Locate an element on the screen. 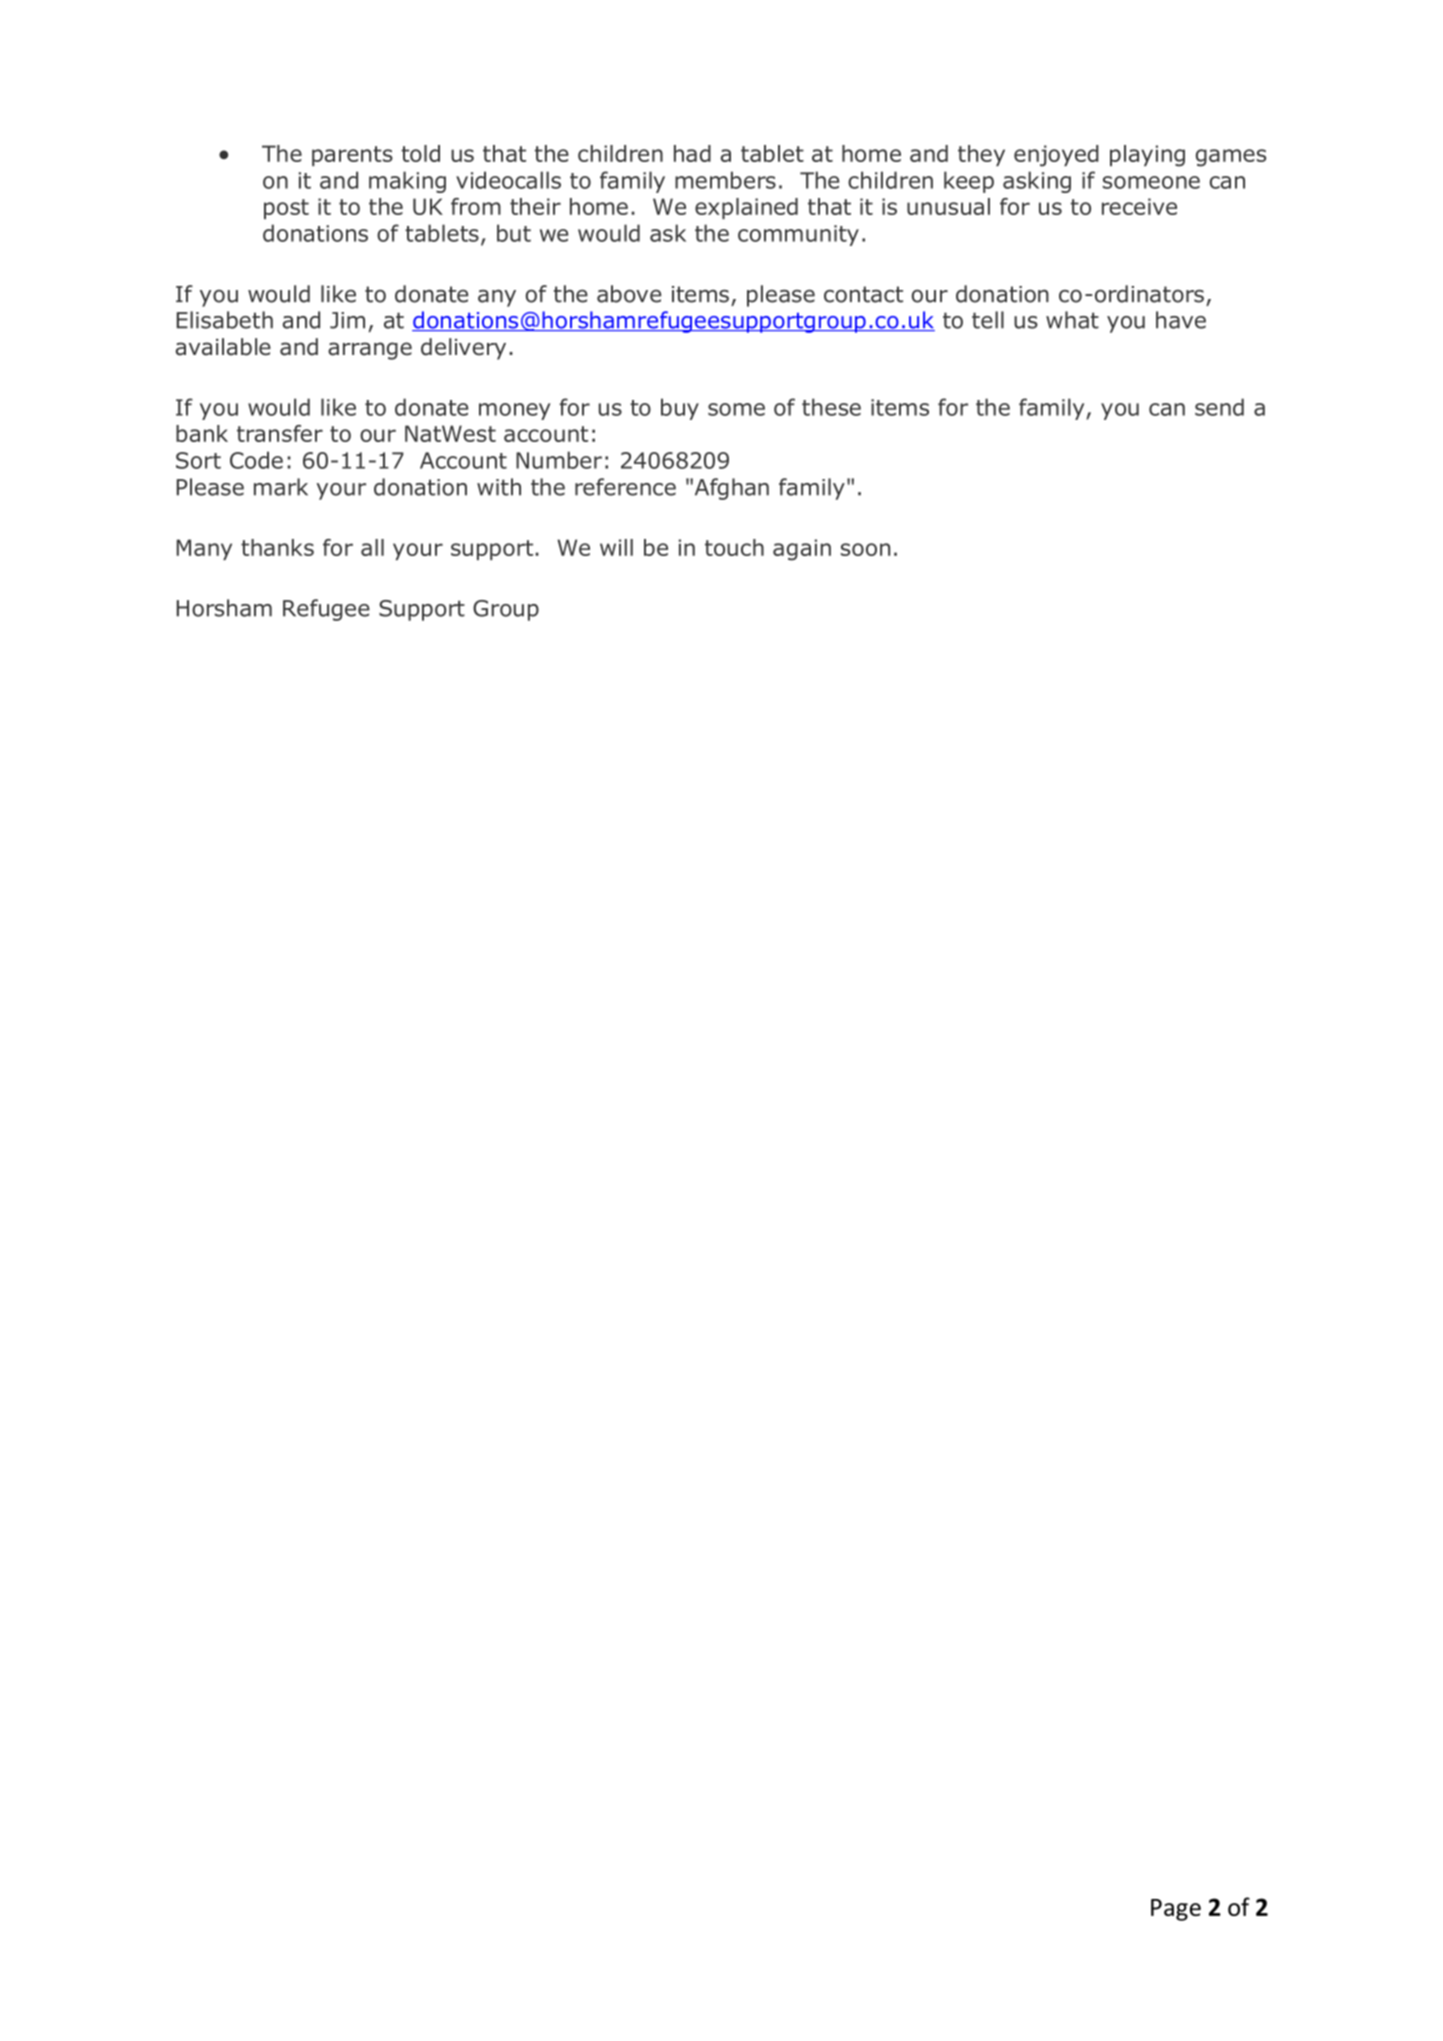 The width and height of the screenshot is (1443, 2041). will is located at coordinates (616, 547).
